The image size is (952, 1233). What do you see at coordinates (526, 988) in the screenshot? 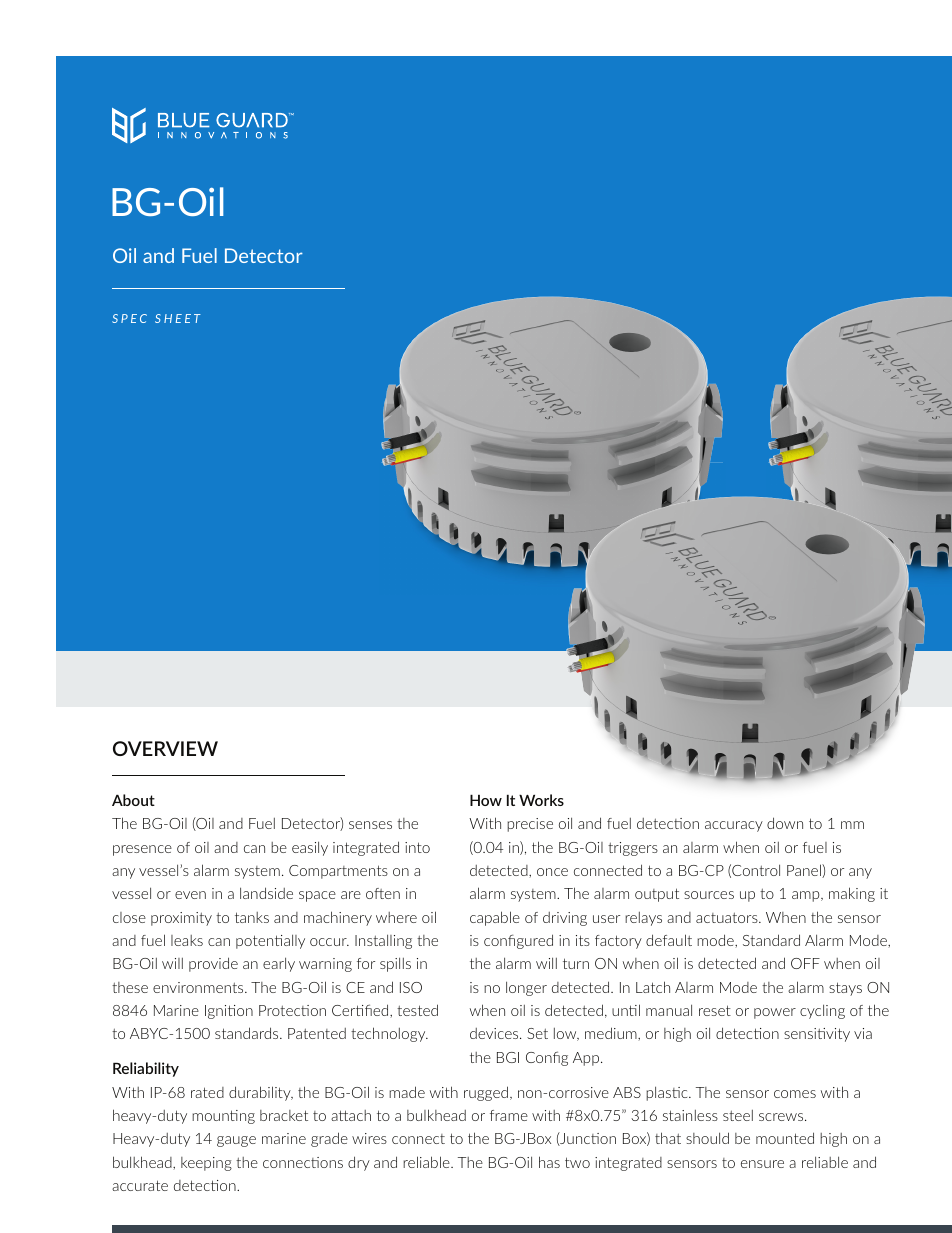
I see `longer` at bounding box center [526, 988].
